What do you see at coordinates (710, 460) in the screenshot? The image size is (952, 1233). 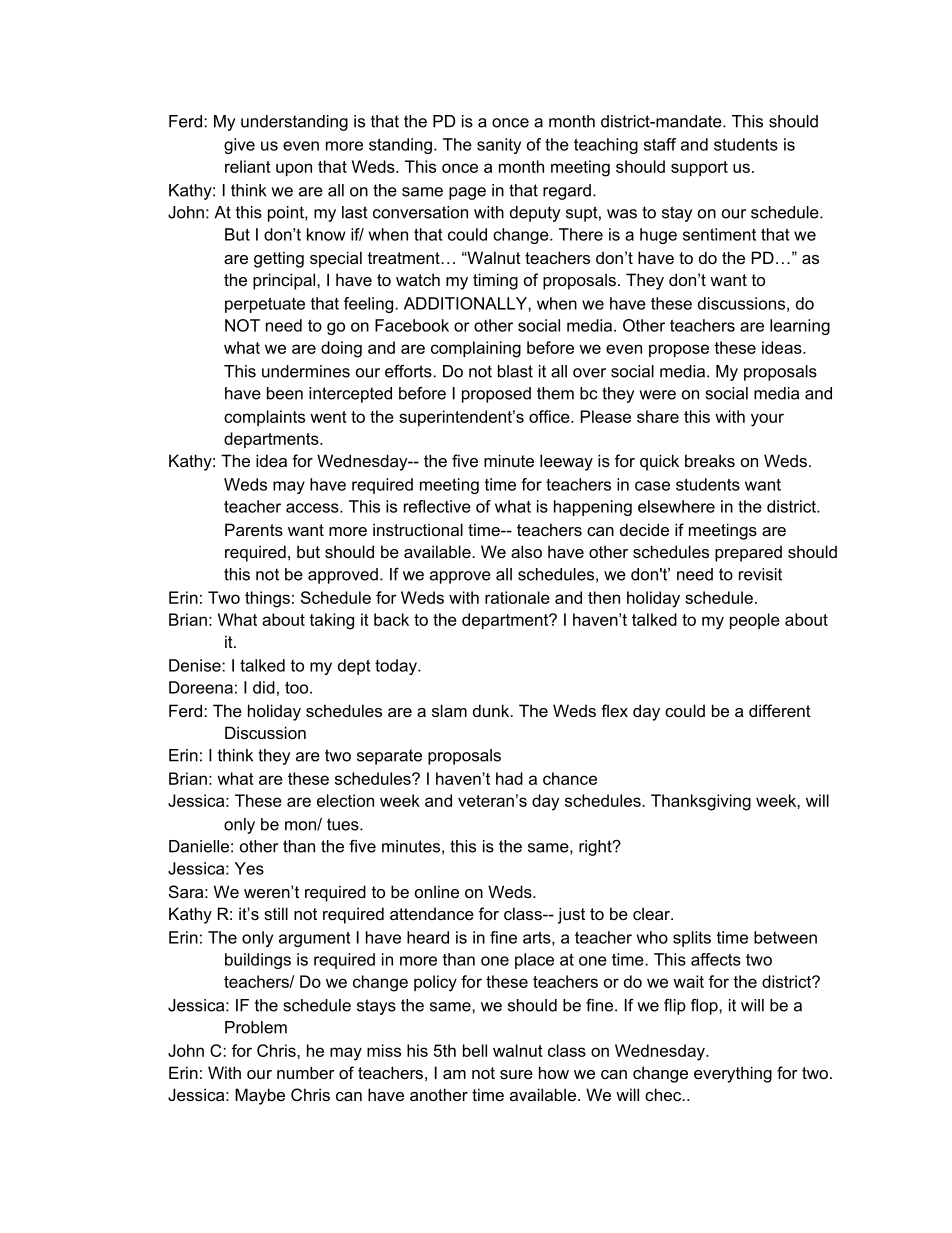 I see `breaks` at bounding box center [710, 460].
